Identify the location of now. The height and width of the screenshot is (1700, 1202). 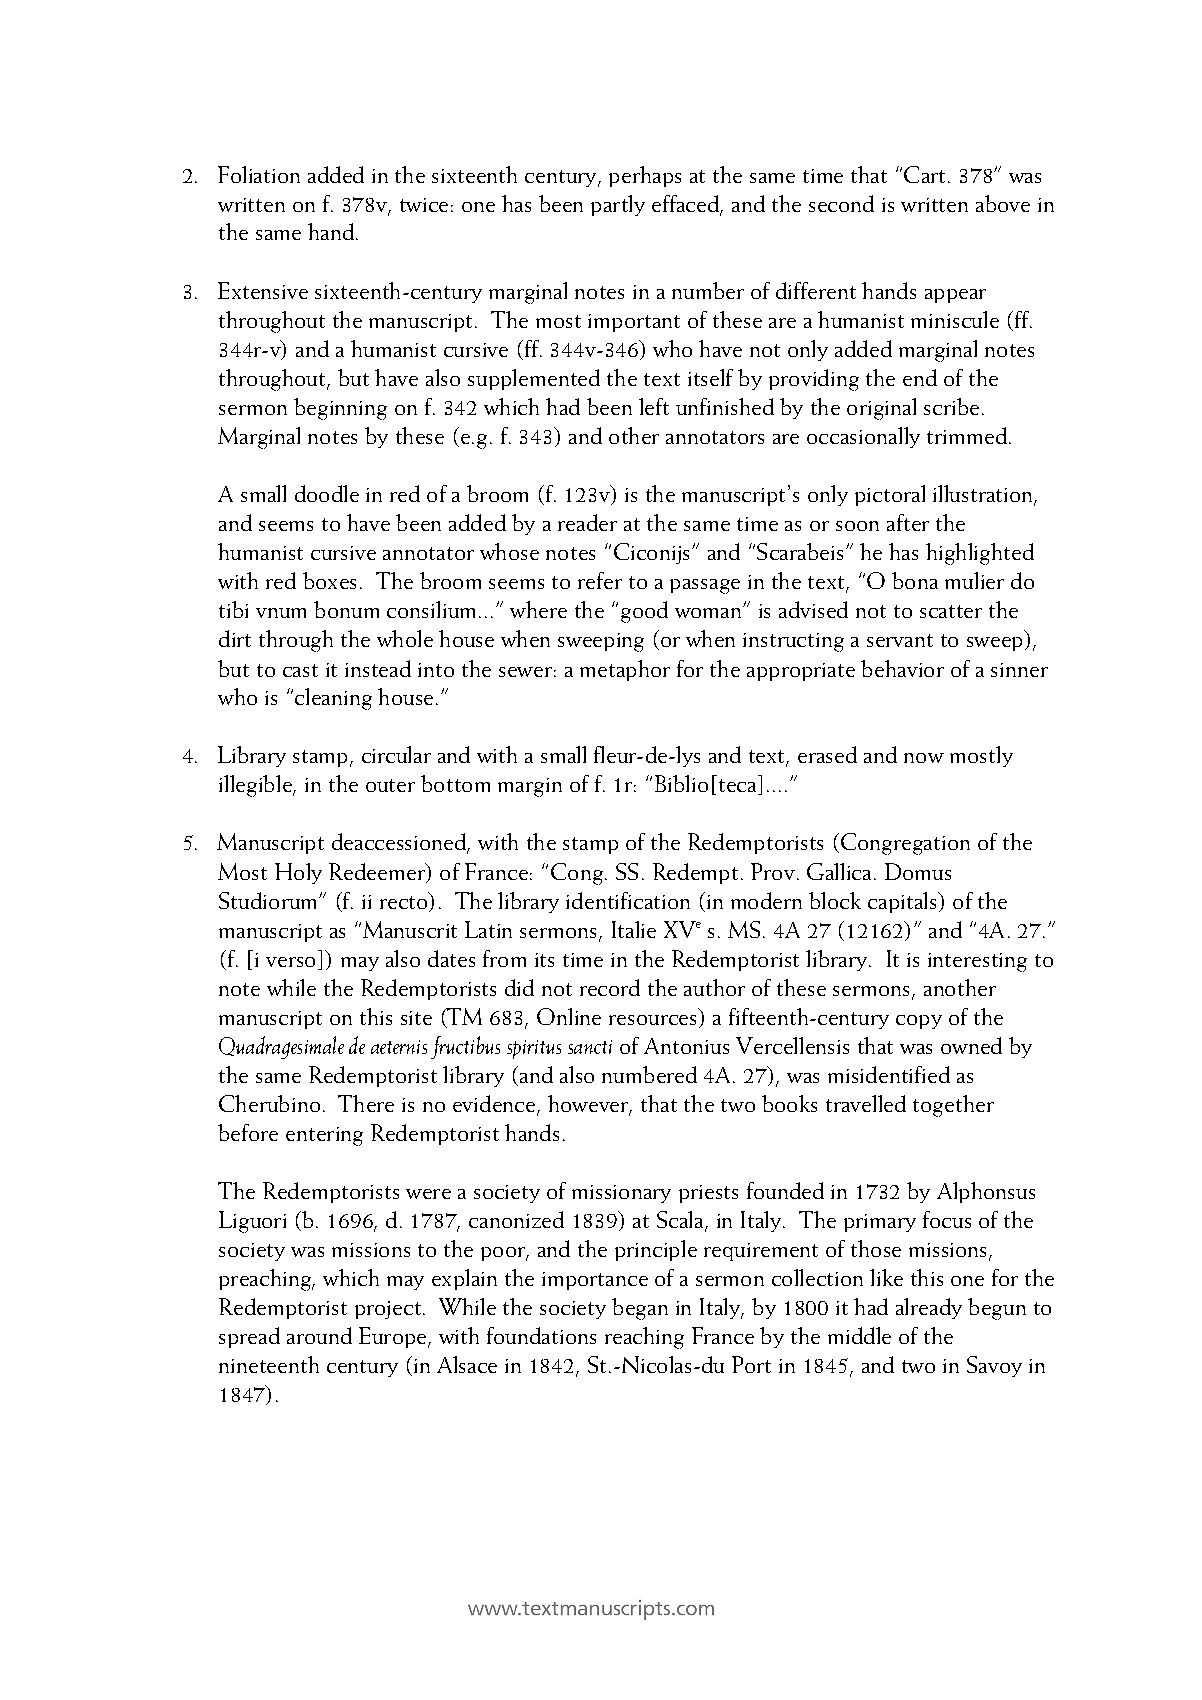
(924, 758).
